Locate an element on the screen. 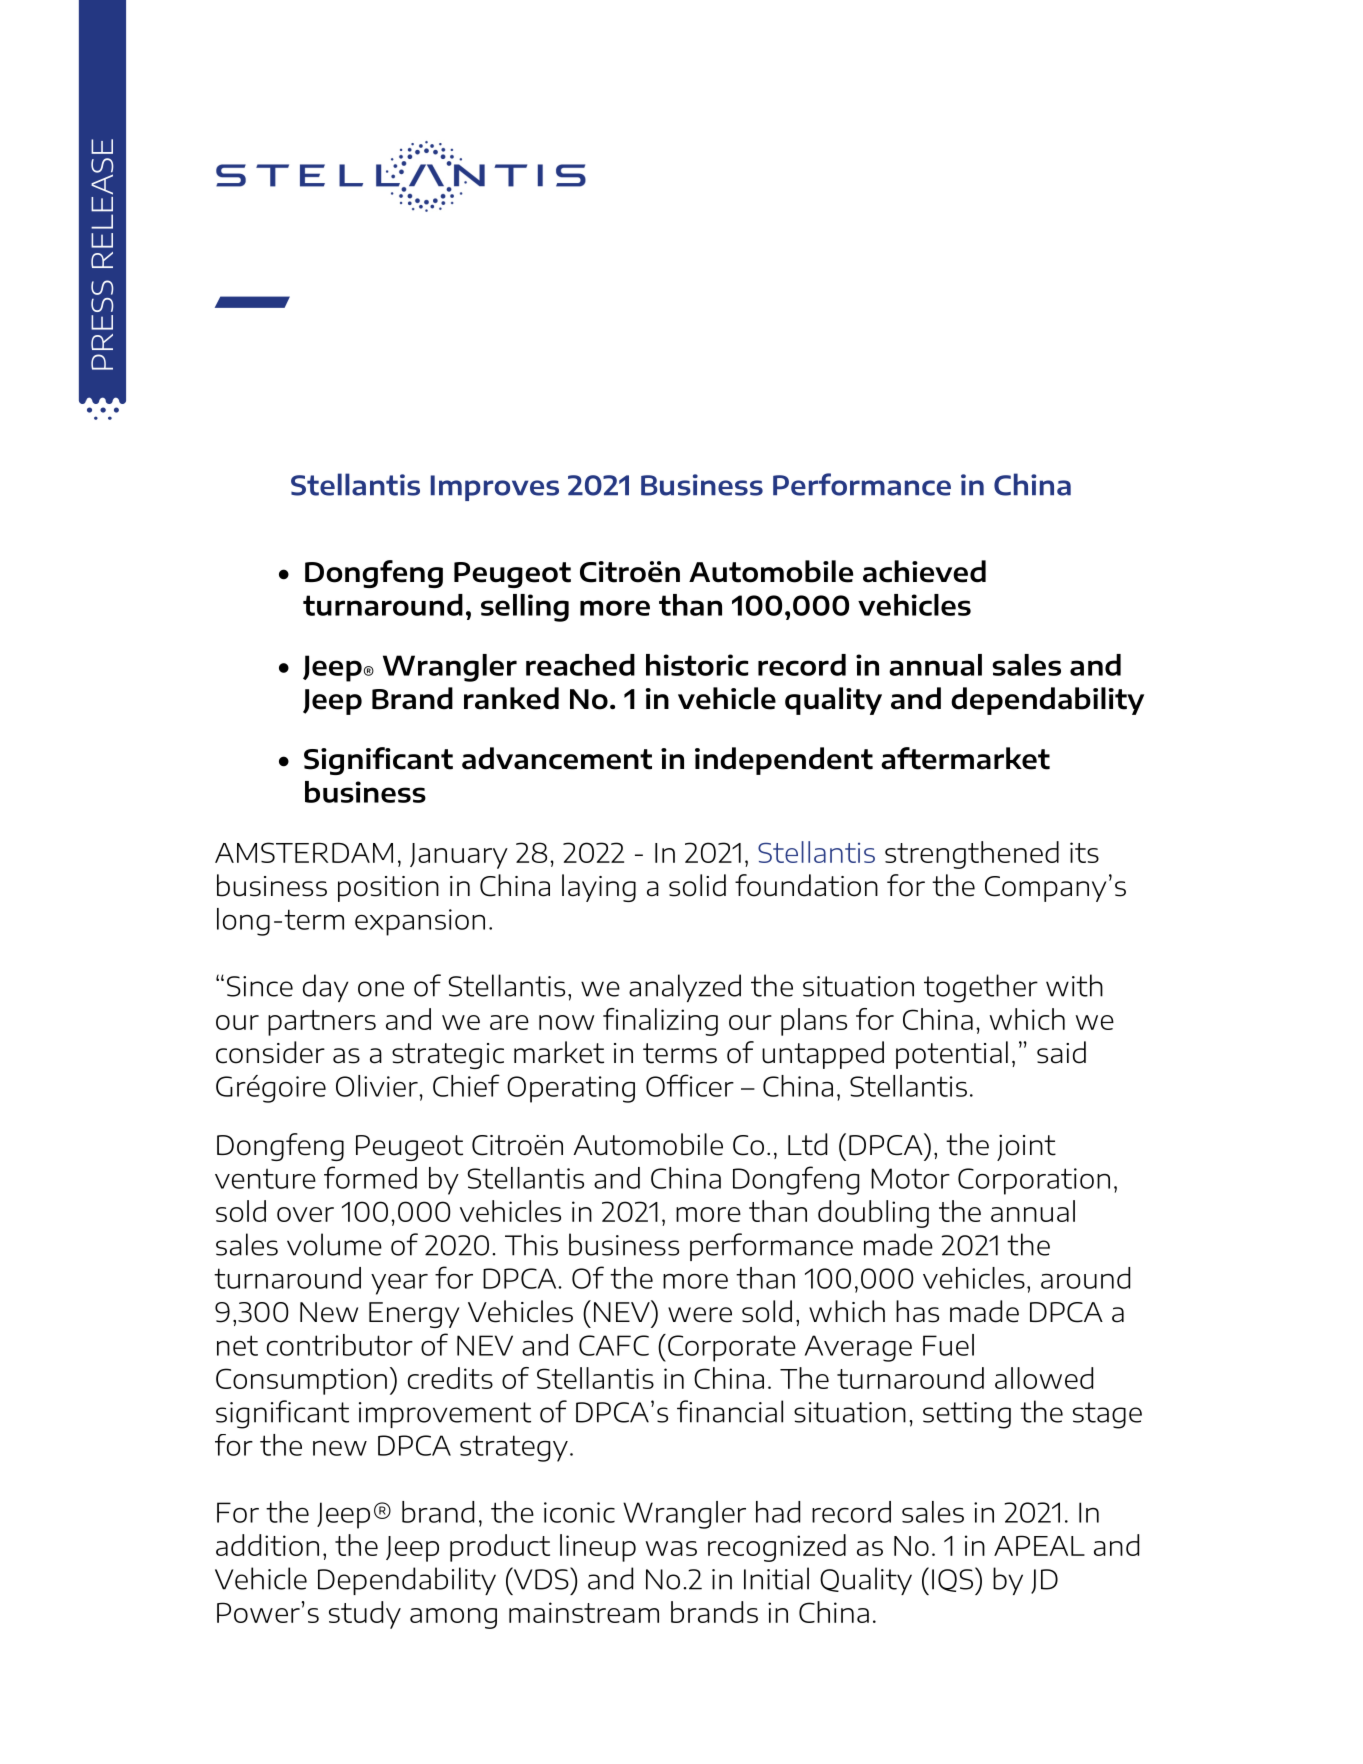  Improves is located at coordinates (495, 488).
